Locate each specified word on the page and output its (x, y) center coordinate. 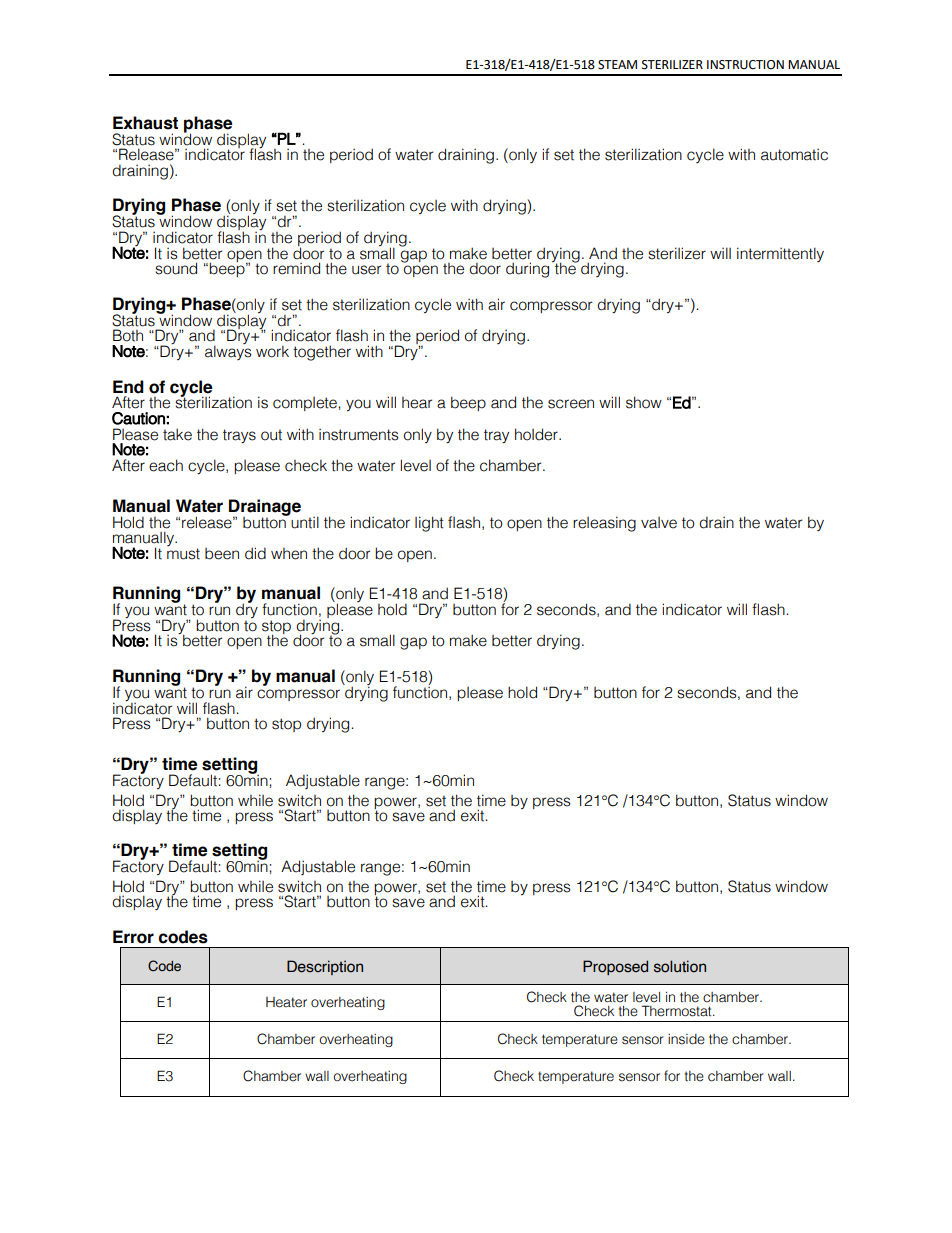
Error (133, 937)
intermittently (780, 254)
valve (659, 523)
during (527, 270)
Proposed (615, 967)
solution (680, 966)
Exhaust (145, 123)
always (228, 351)
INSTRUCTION (745, 65)
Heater (286, 1002)
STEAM (617, 65)
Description (325, 967)
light (429, 524)
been (222, 554)
